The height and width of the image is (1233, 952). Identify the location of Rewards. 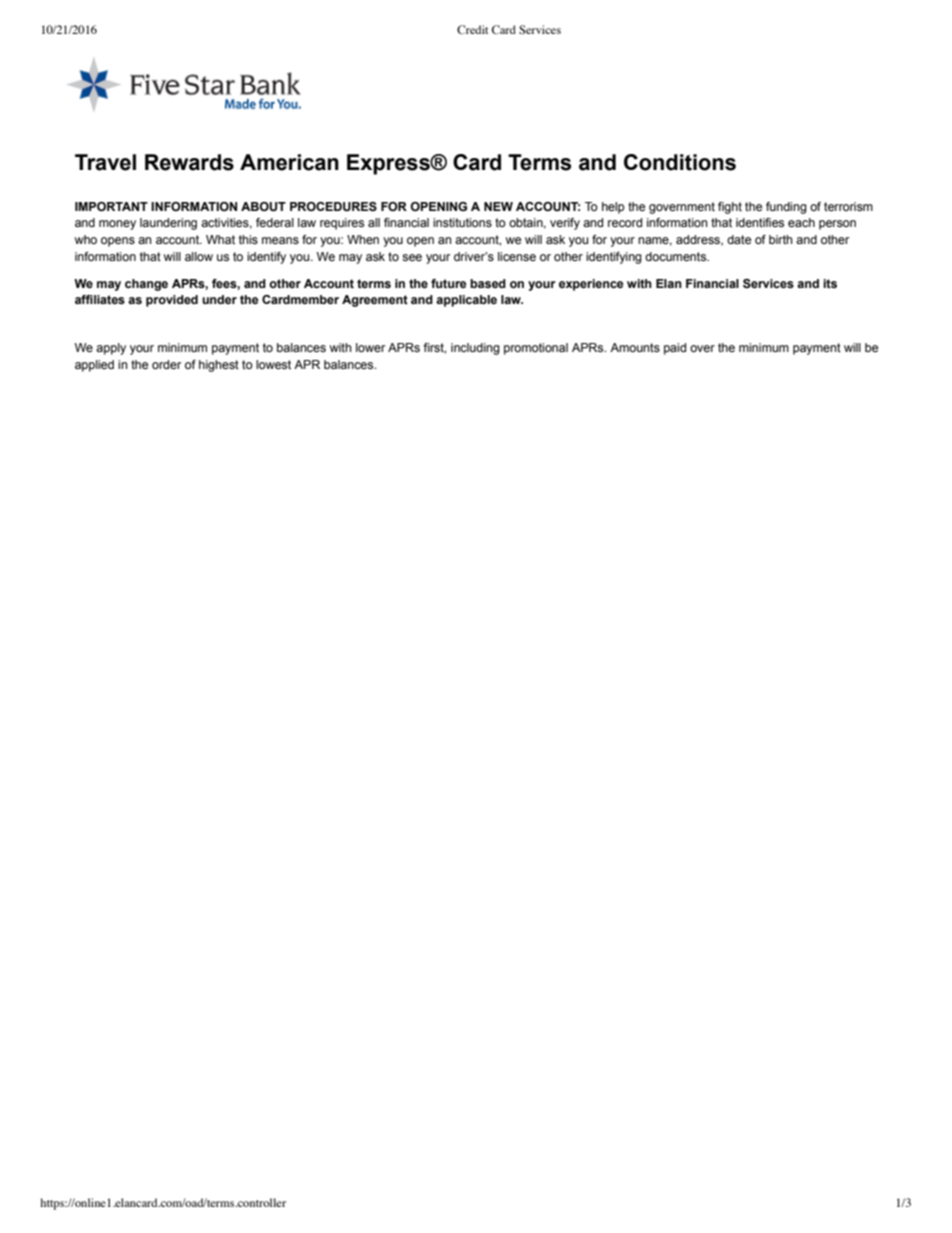
(189, 162).
